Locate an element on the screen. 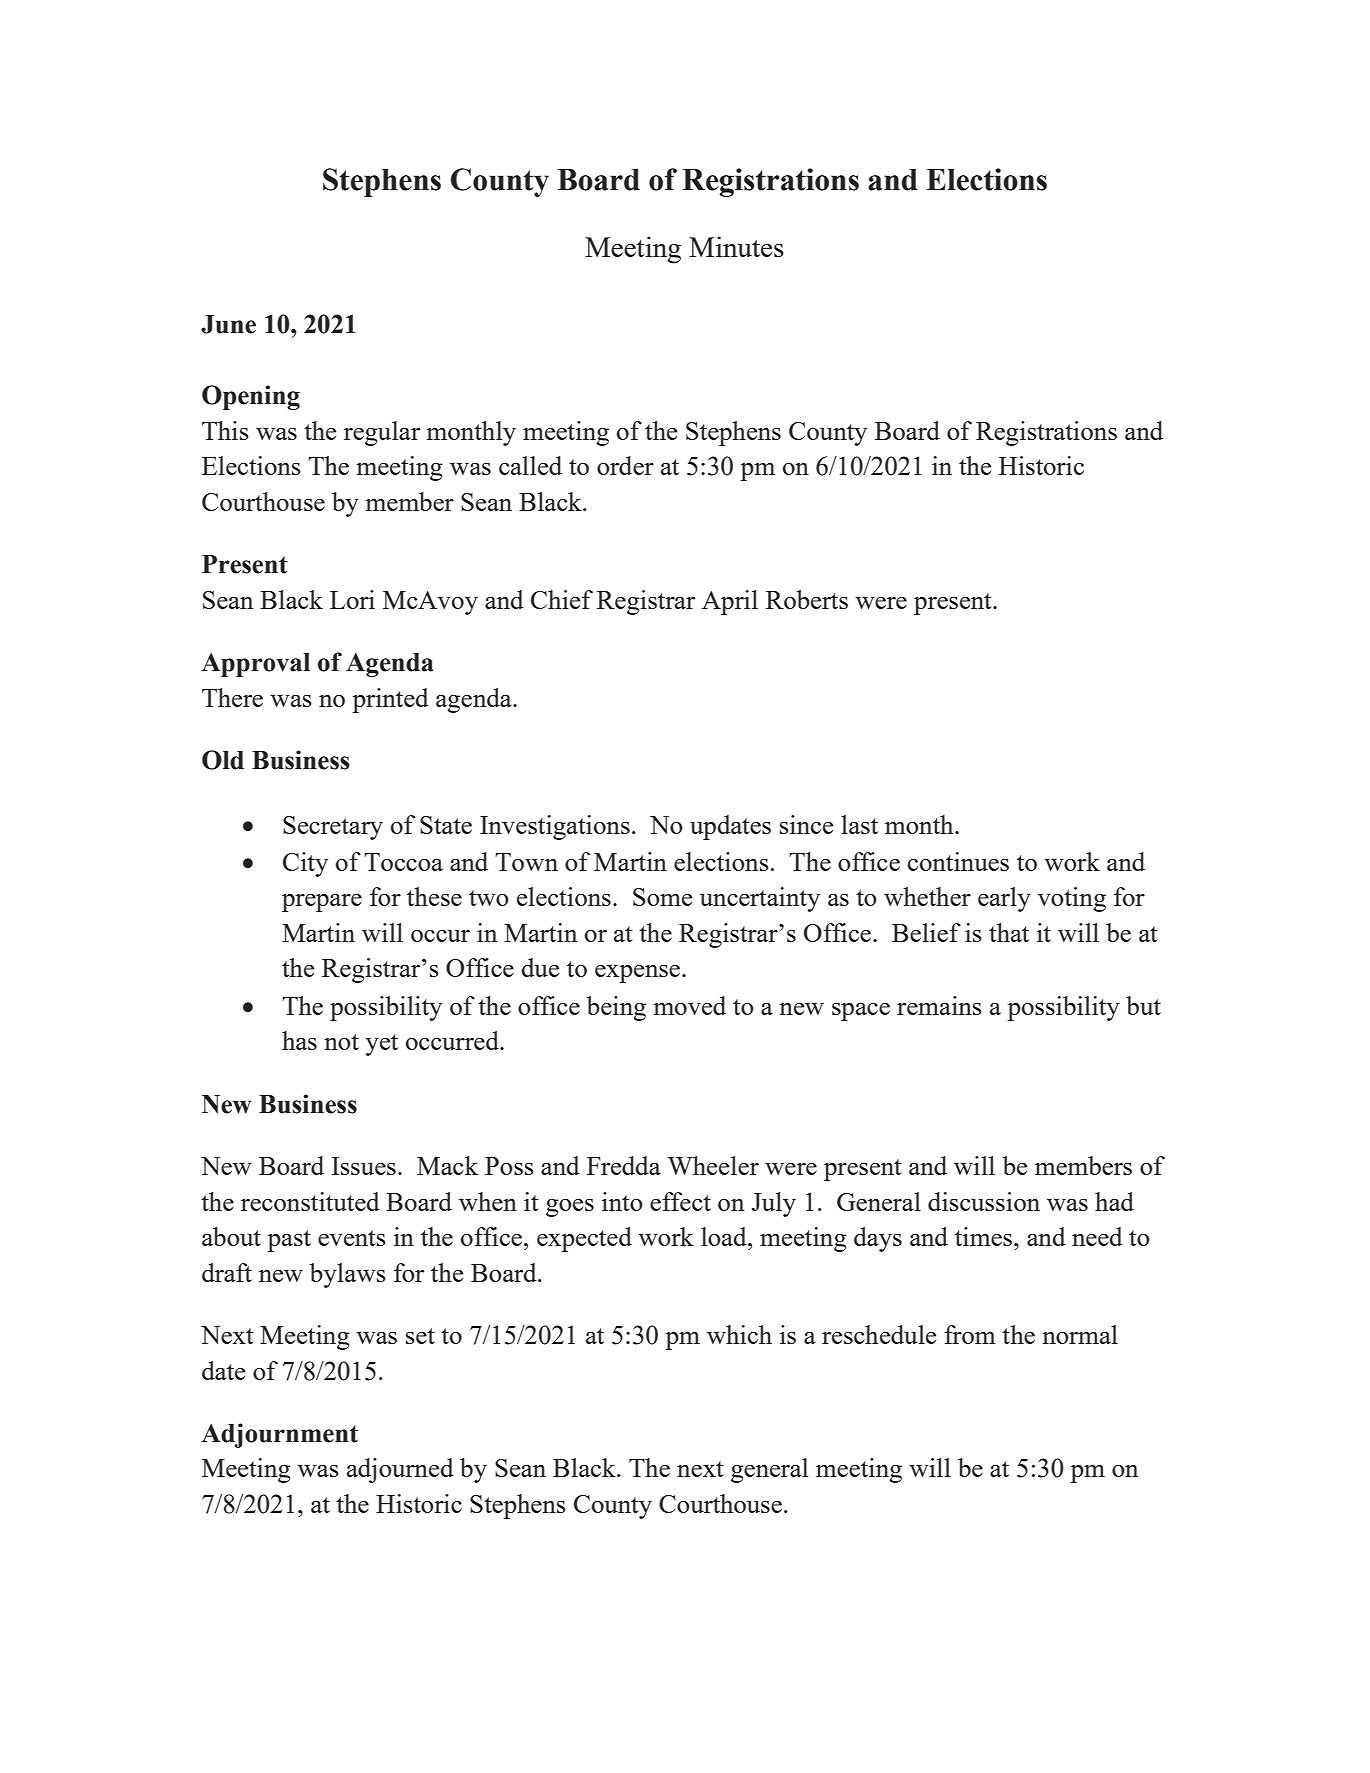 The width and height of the screenshot is (1370, 1773). moved is located at coordinates (689, 1005).
